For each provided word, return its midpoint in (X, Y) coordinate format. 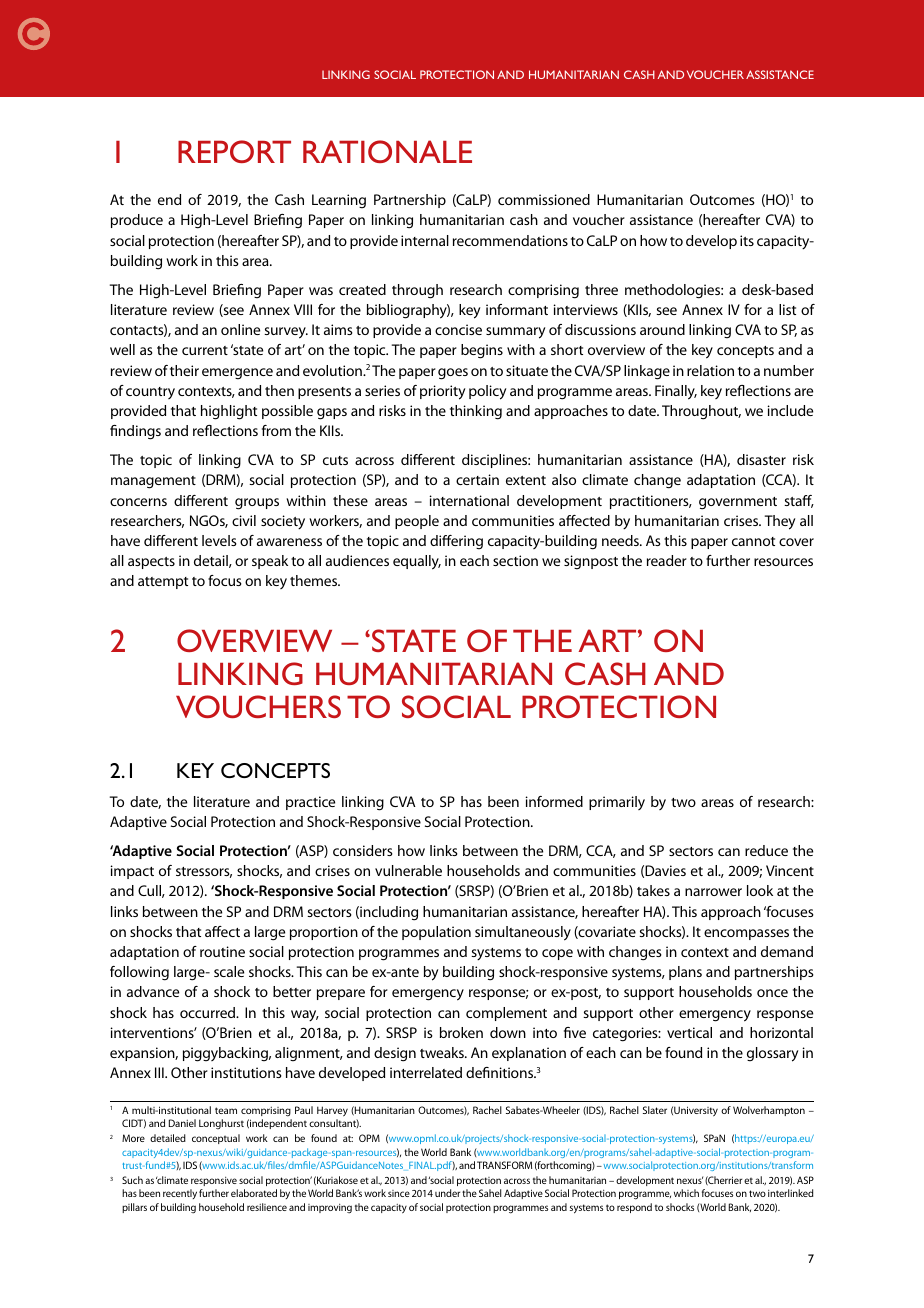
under (447, 1193)
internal (425, 240)
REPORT (234, 151)
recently (180, 1194)
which (686, 1193)
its (747, 240)
